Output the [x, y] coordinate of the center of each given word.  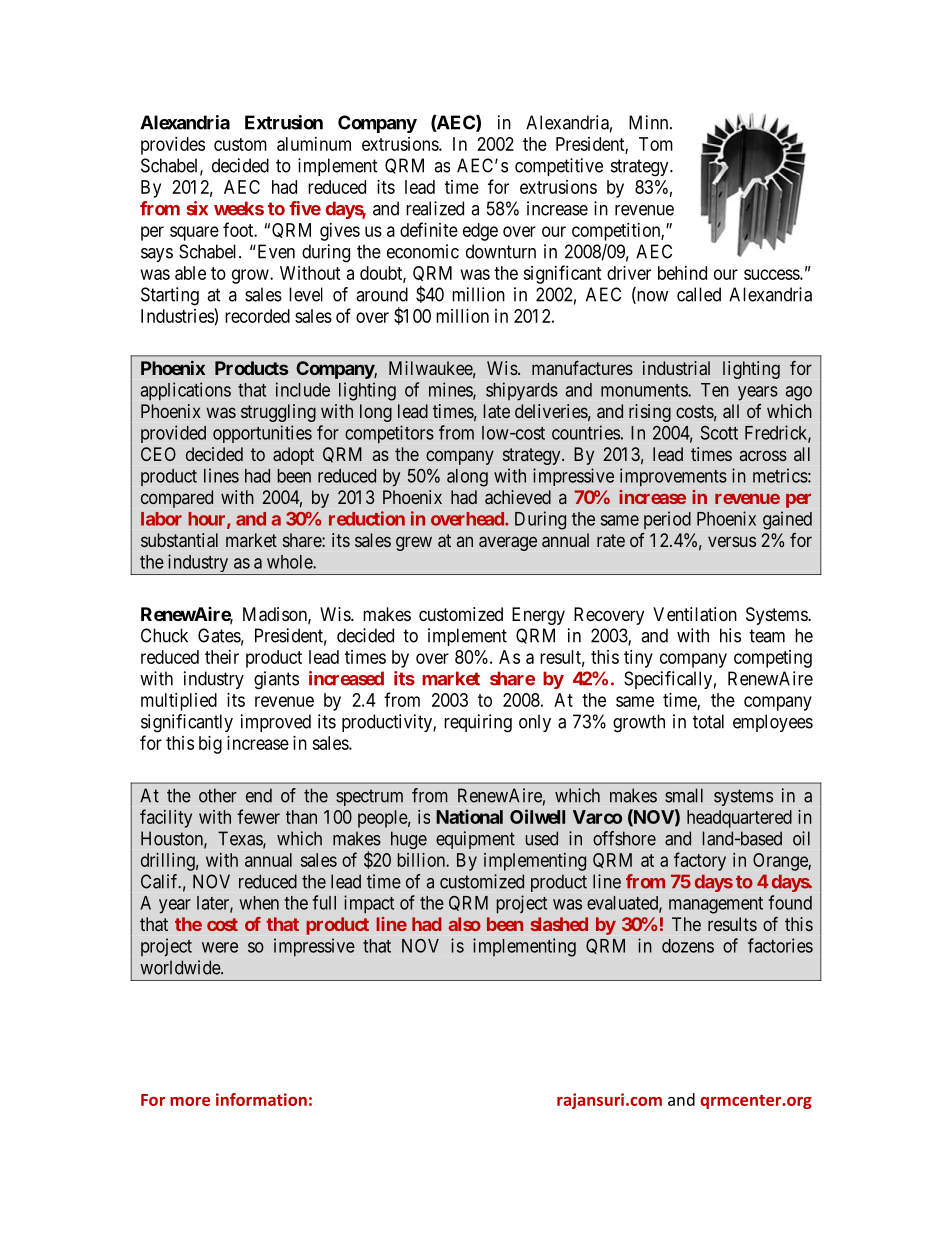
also [465, 924]
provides [173, 146]
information [261, 1099]
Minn [650, 122]
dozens [688, 946]
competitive [559, 167]
